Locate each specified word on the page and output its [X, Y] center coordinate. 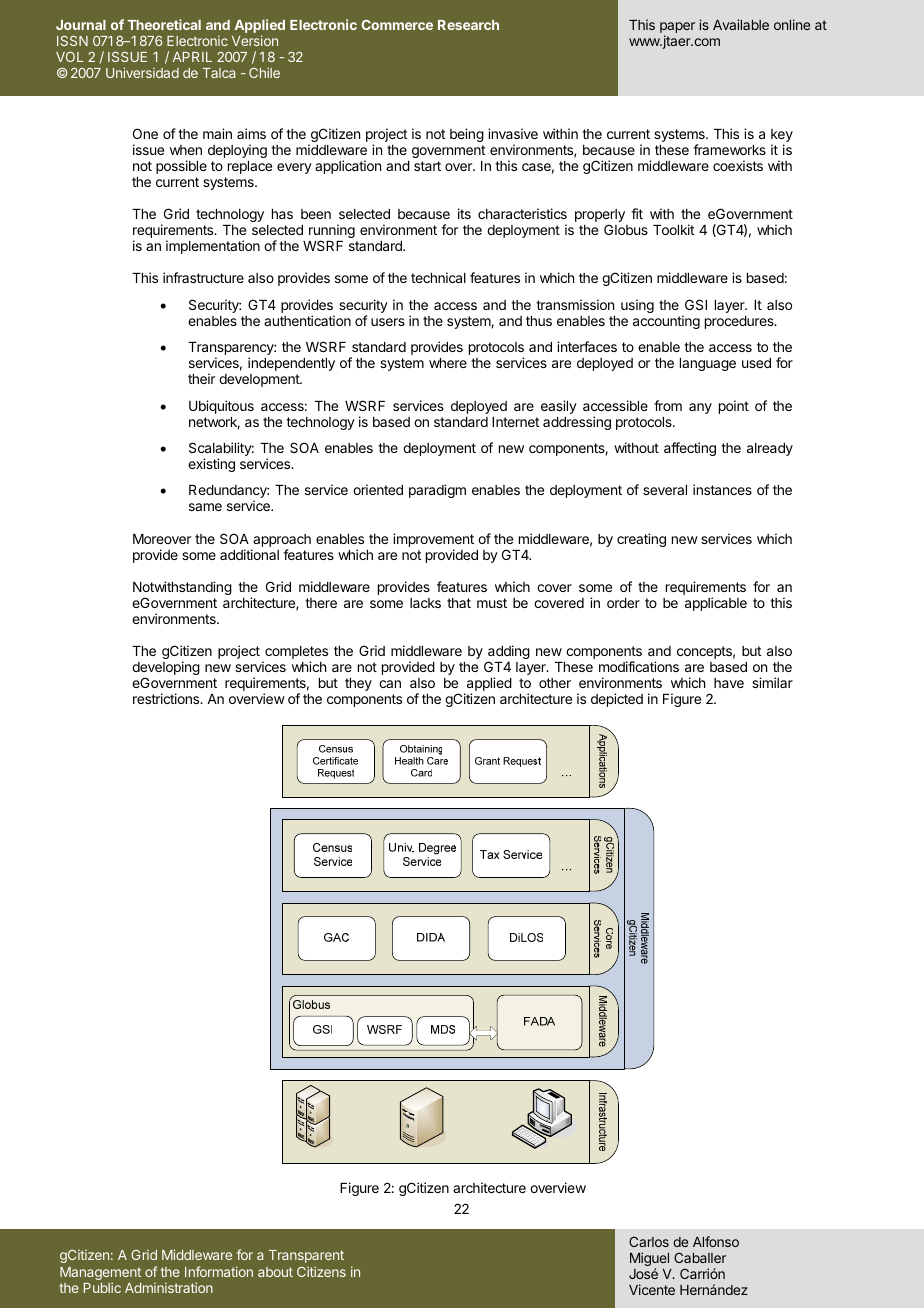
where [448, 363]
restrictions [167, 698]
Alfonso [716, 1241]
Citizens [321, 1271]
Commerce [397, 25]
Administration [169, 1287]
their [201, 378]
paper [677, 29]
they [358, 684]
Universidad [142, 72]
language [708, 364]
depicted [617, 700]
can [390, 684]
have [729, 683]
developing [166, 669]
